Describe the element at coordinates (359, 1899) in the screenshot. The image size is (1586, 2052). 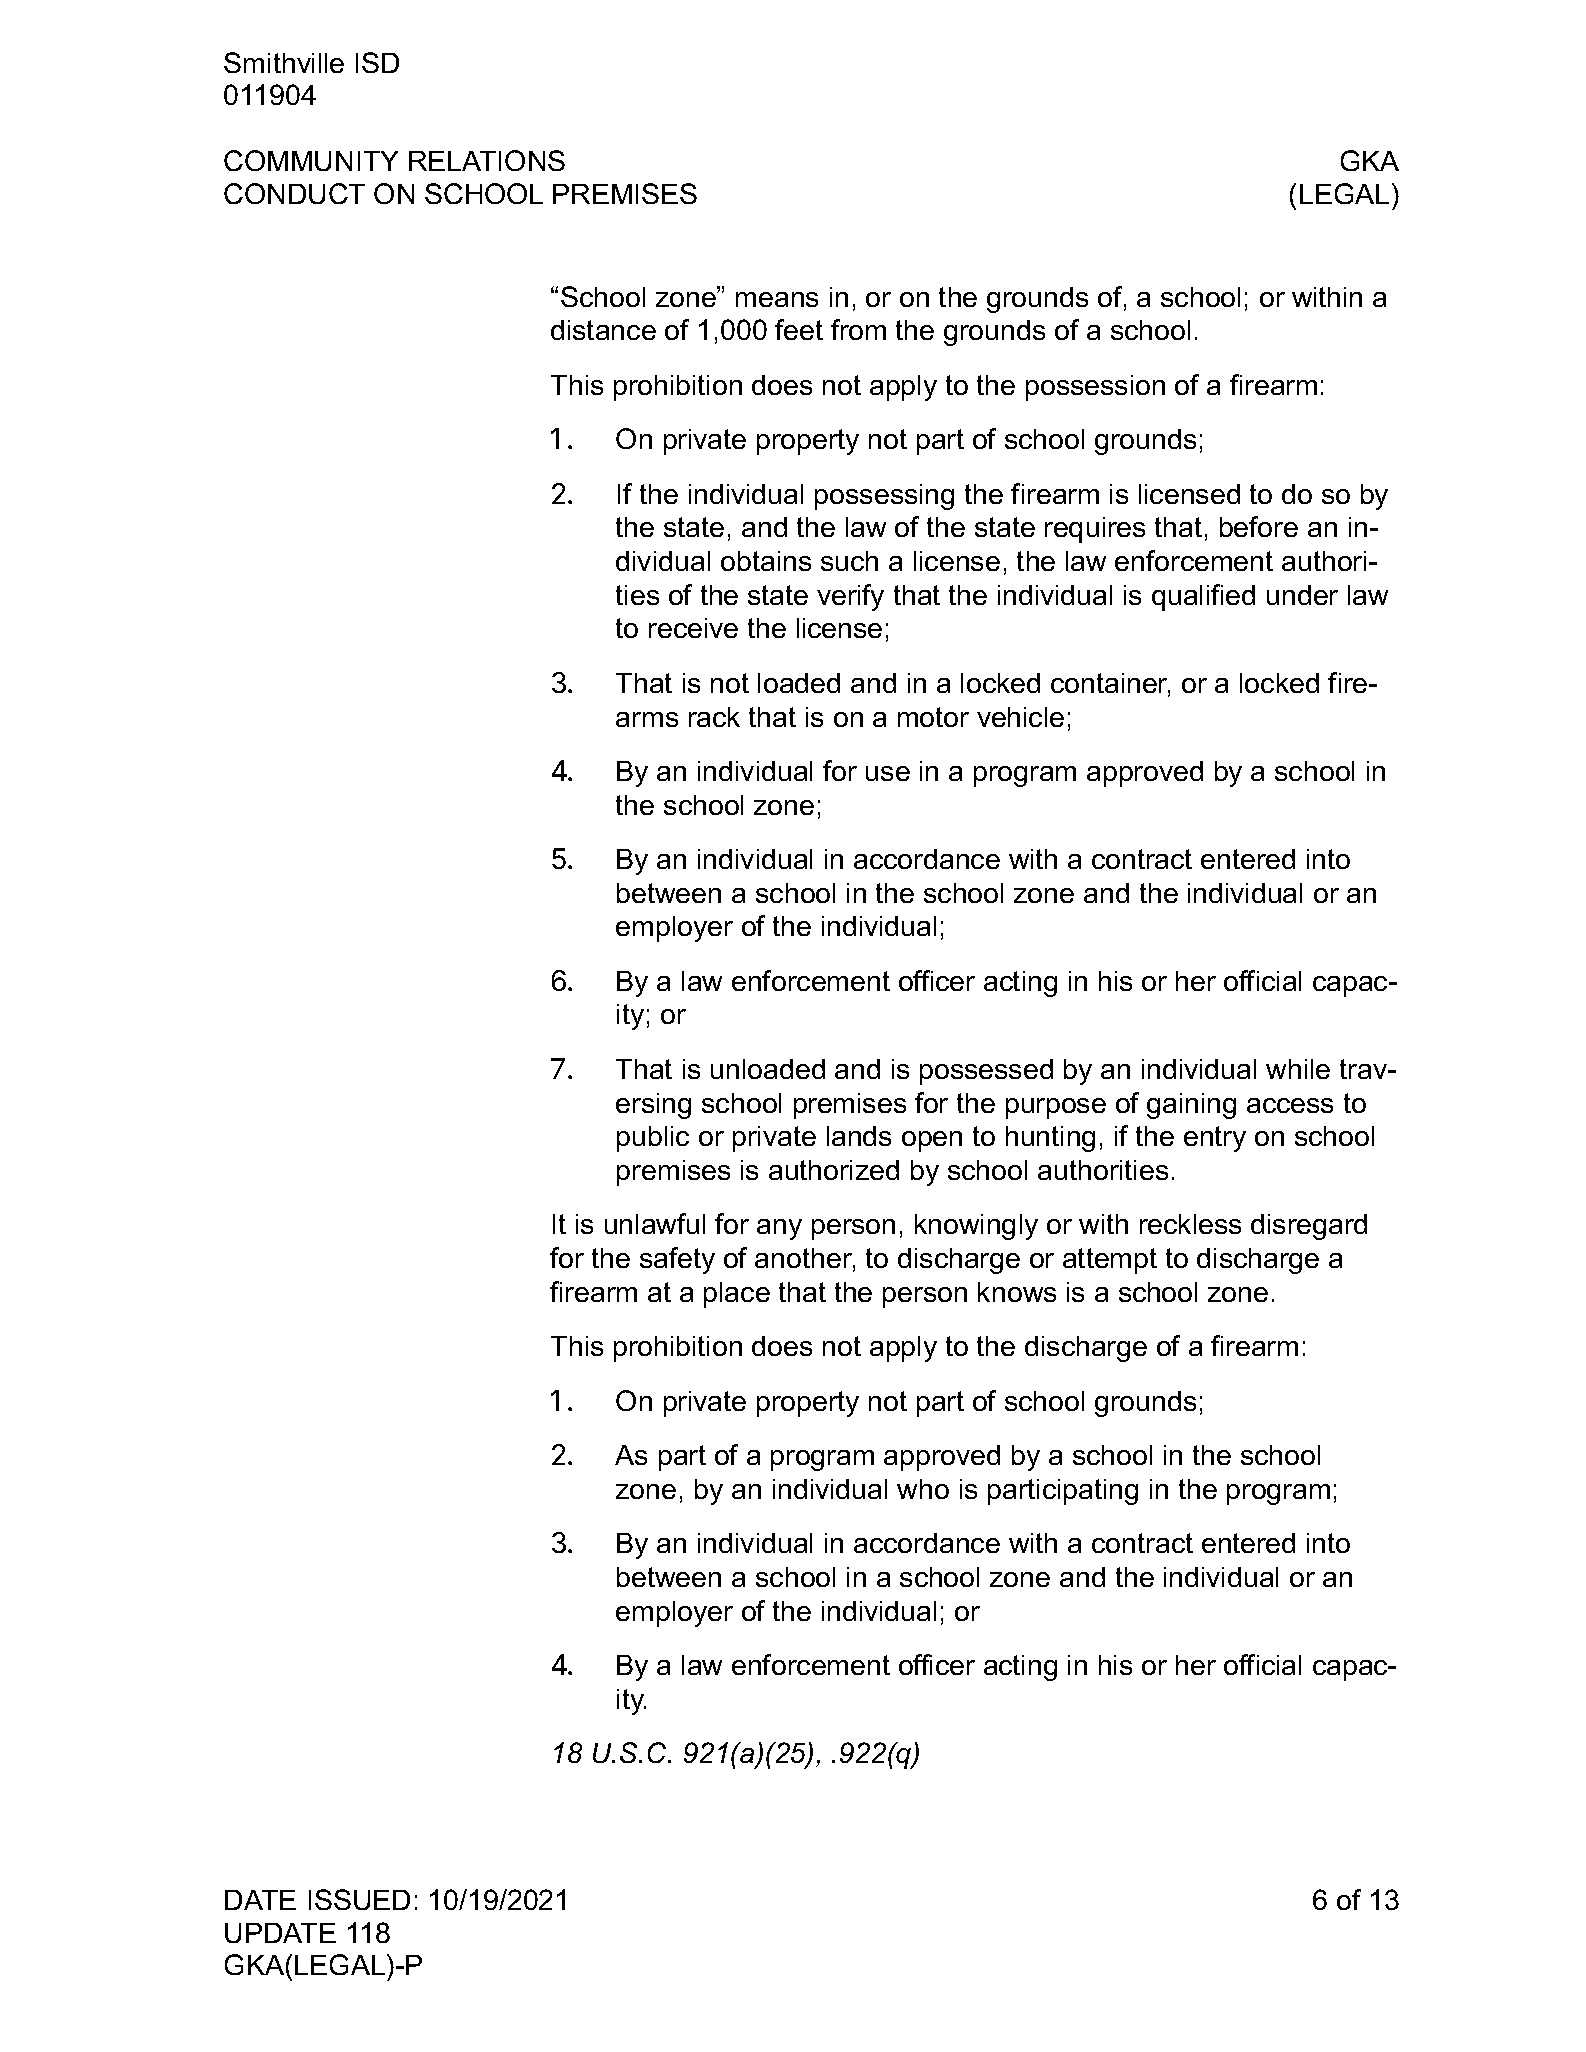
I see `ISSUED` at that location.
